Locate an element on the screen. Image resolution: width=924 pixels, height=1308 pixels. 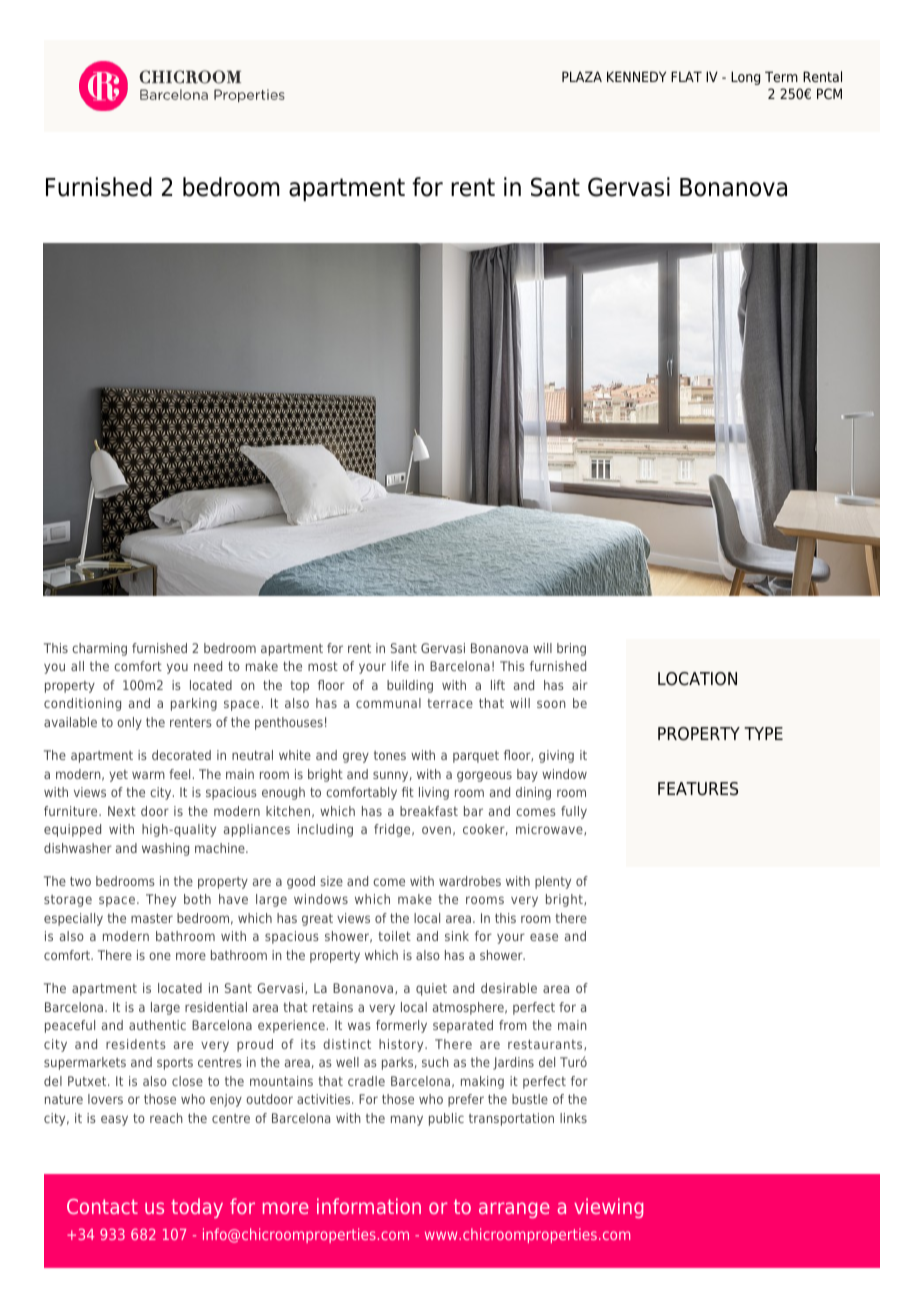
PLAZA is located at coordinates (582, 76).
